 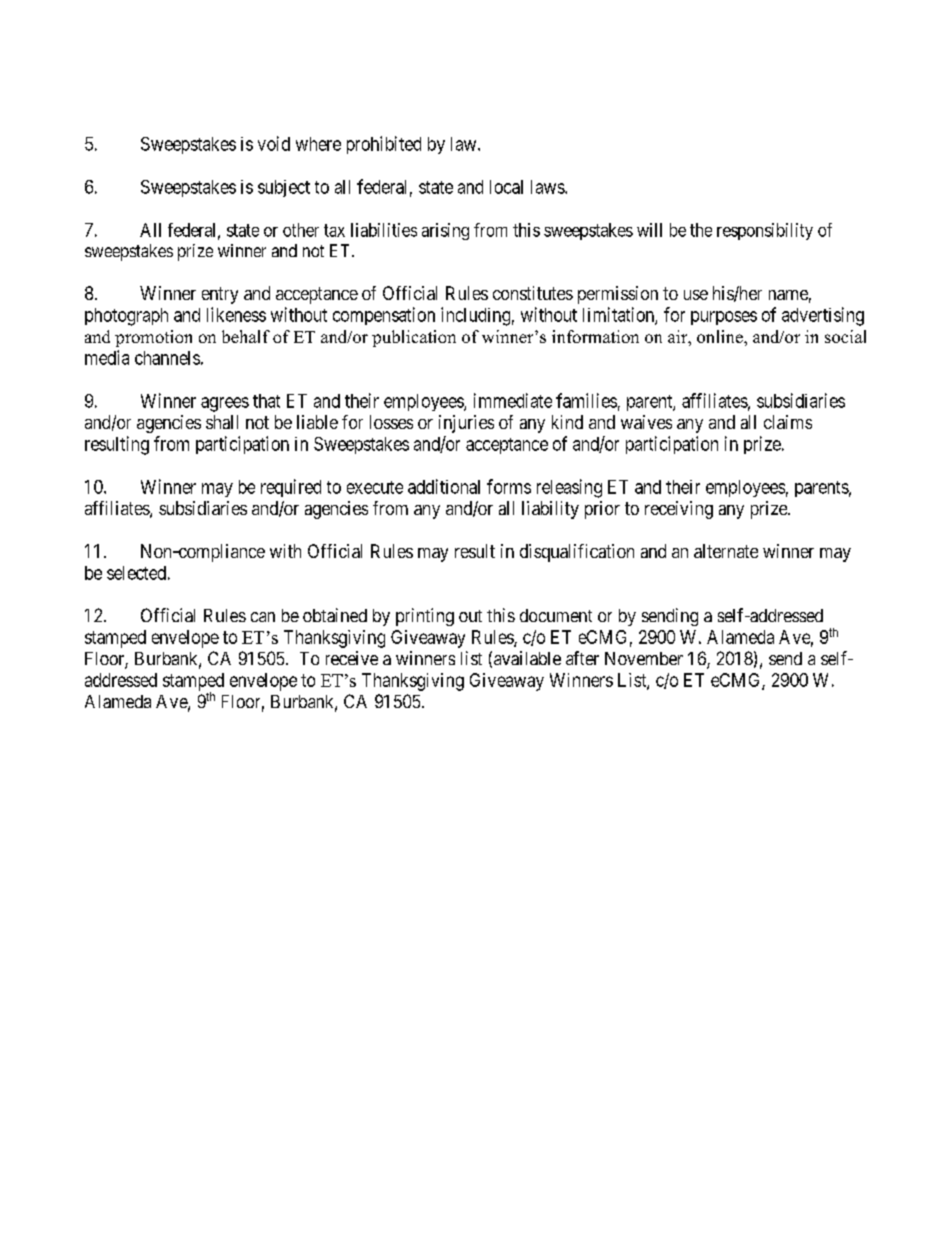 What do you see at coordinates (550, 510) in the screenshot?
I see `liability` at bounding box center [550, 510].
